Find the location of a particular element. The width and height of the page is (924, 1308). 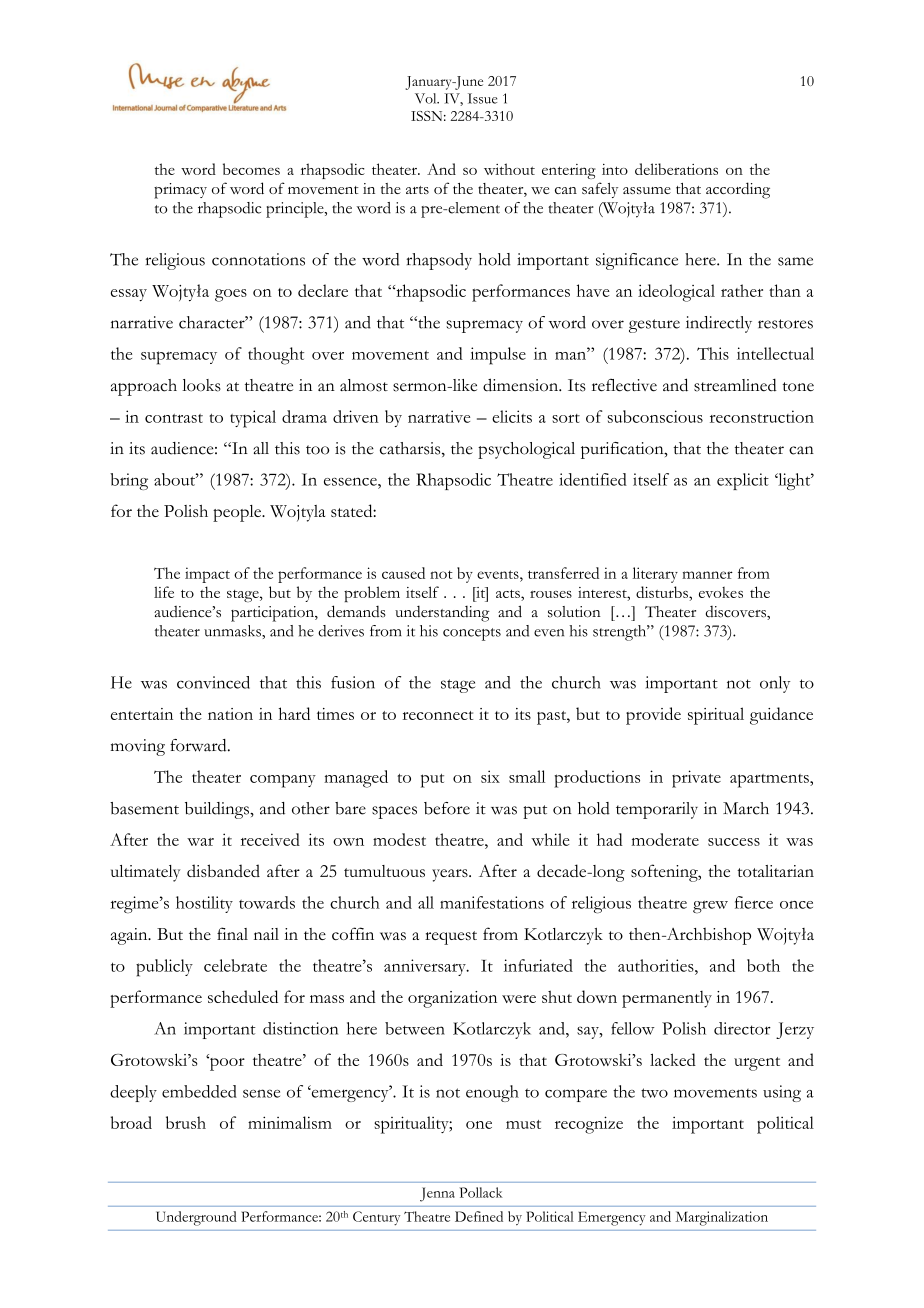

buildings is located at coordinates (218, 810).
